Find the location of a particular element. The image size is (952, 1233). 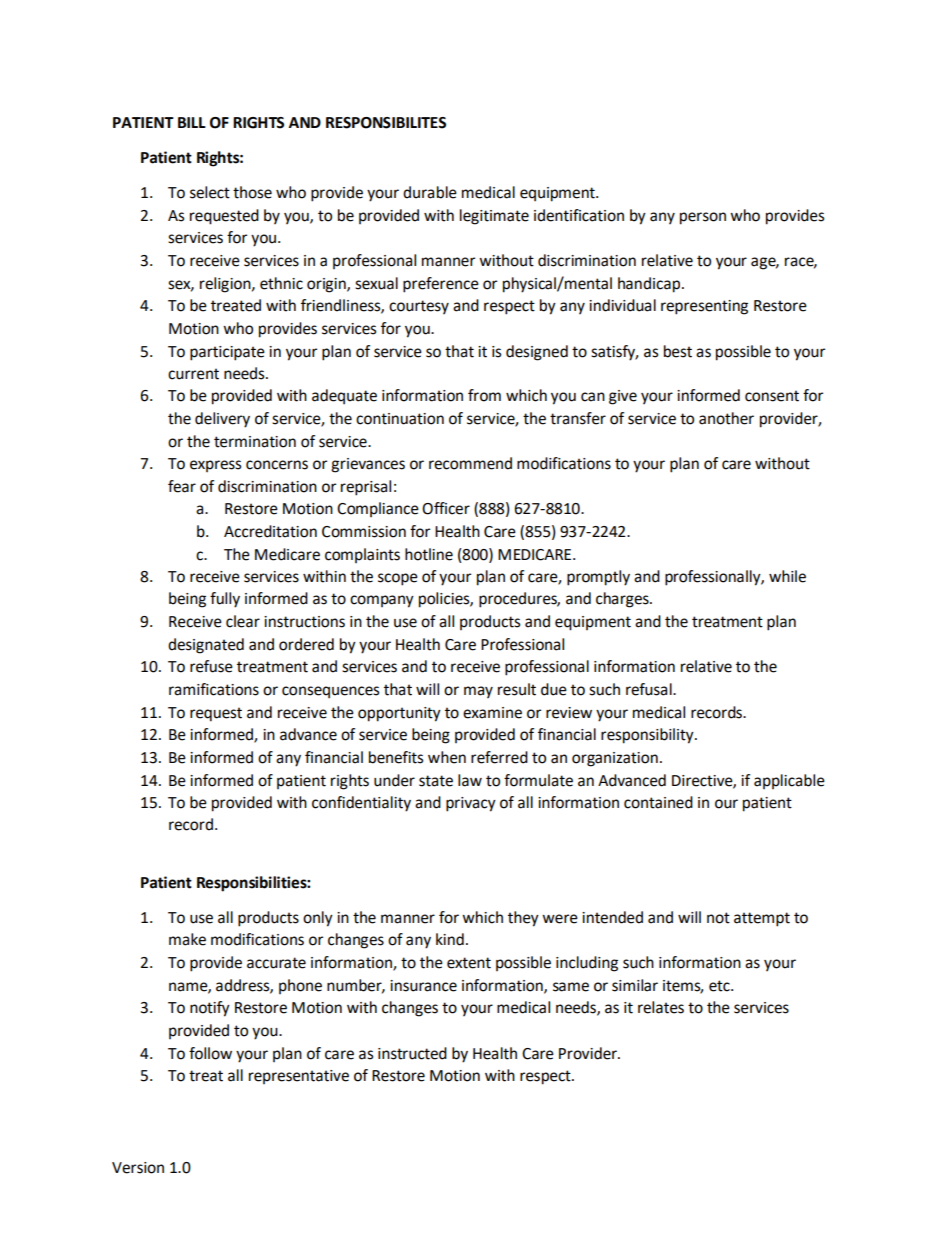

may is located at coordinates (478, 692).
